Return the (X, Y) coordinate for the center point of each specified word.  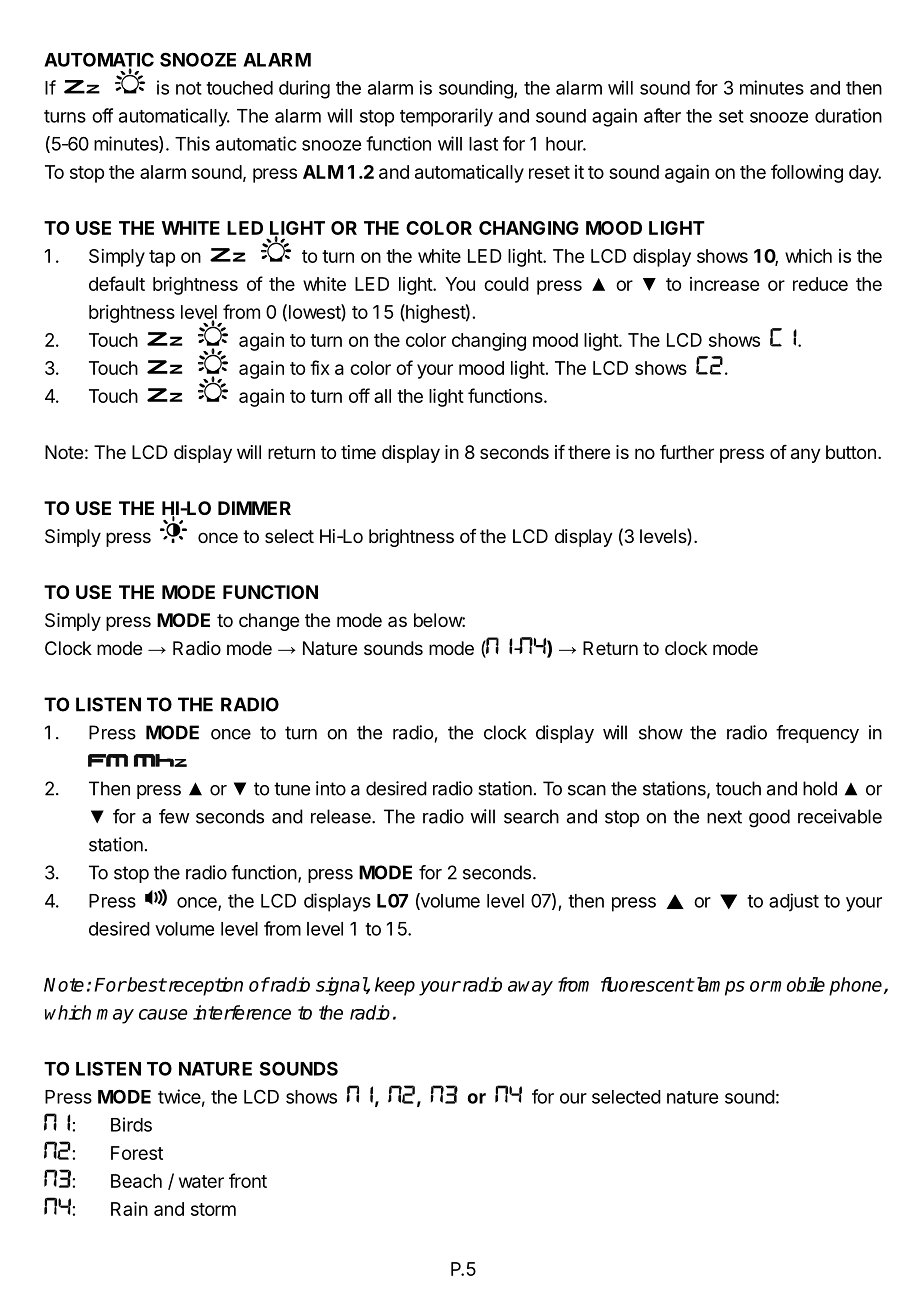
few (174, 816)
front (248, 1180)
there (589, 452)
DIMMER (254, 508)
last (483, 144)
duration (848, 115)
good (769, 818)
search (531, 816)
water (201, 1181)
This (192, 143)
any (806, 455)
